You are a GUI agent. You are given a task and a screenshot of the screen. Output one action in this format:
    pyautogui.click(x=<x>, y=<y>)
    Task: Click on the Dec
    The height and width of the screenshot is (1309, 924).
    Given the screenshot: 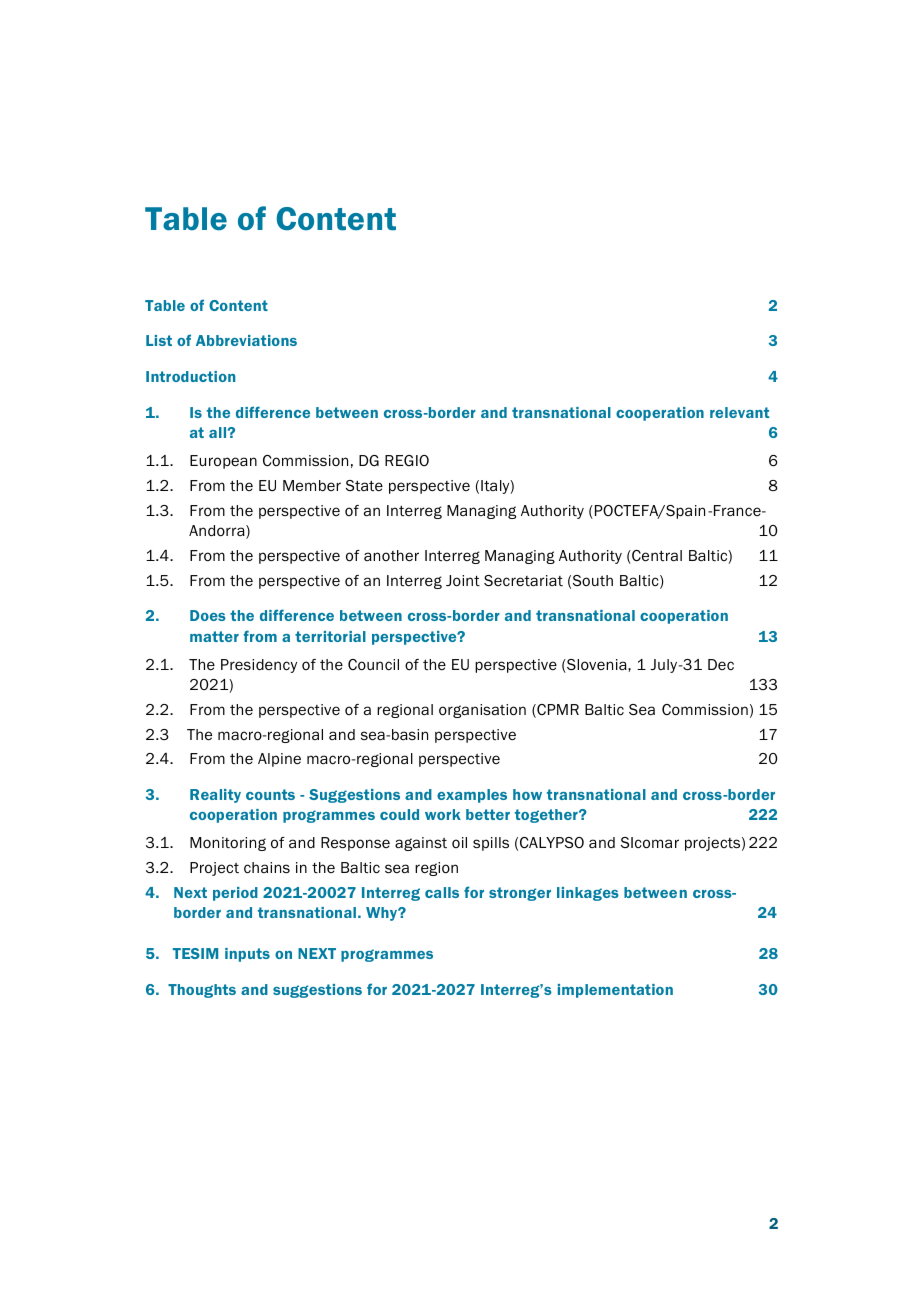 What is the action you would take?
    pyautogui.click(x=721, y=664)
